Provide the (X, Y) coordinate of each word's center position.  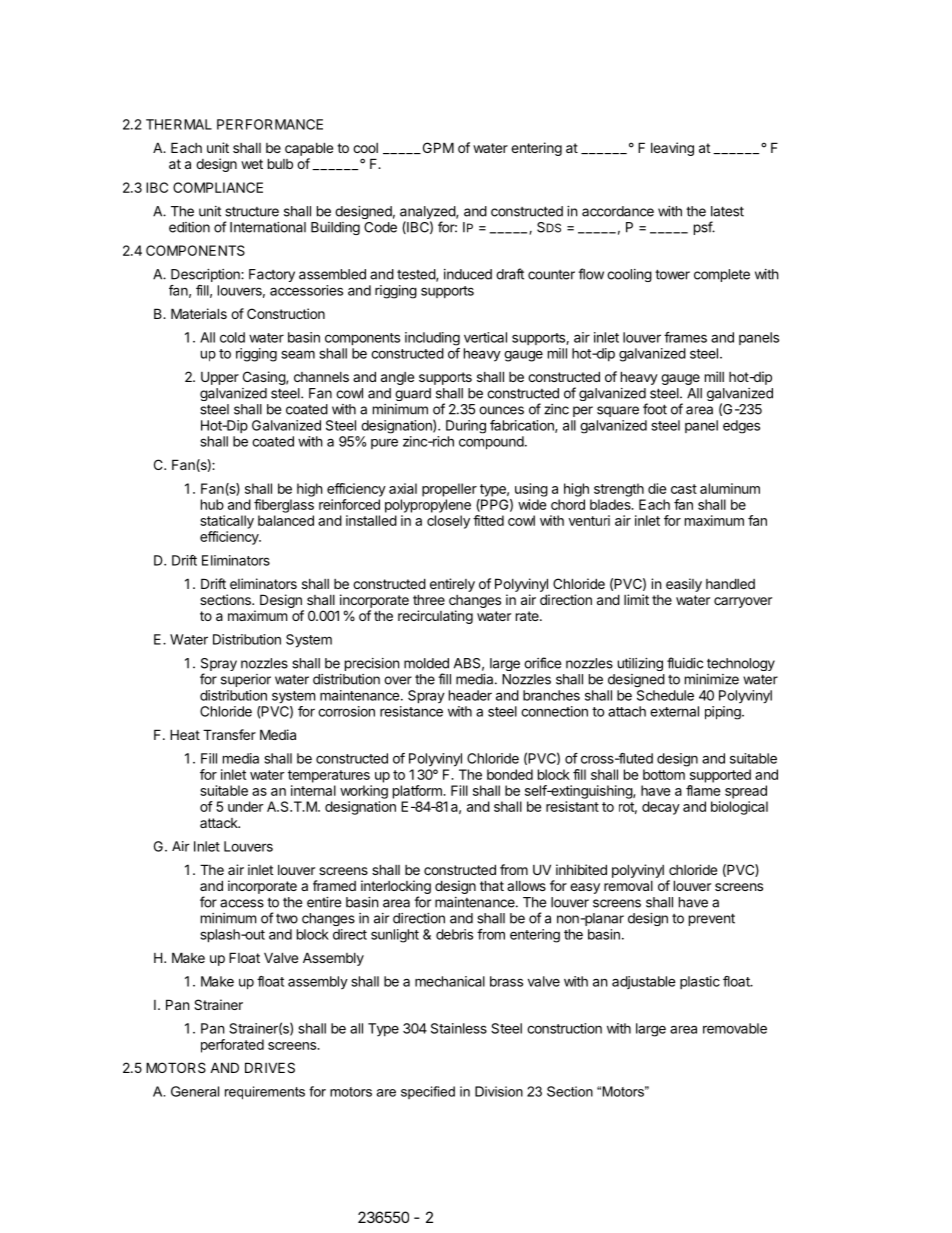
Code (380, 227)
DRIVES (270, 1067)
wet (252, 164)
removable (735, 1028)
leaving (672, 149)
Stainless (459, 1028)
